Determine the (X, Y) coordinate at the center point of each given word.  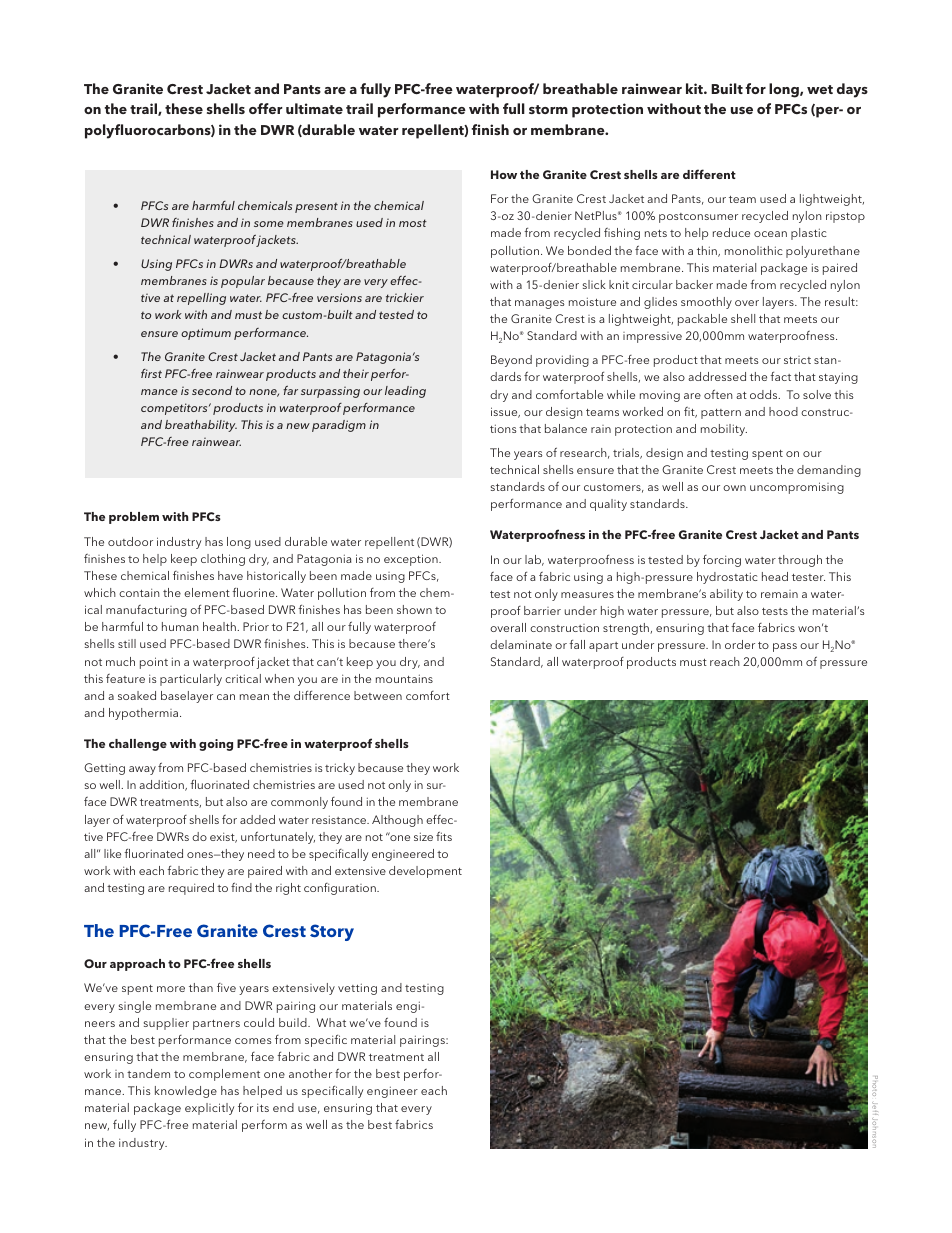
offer (266, 108)
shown (414, 609)
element (207, 592)
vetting (357, 989)
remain (779, 594)
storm (548, 109)
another (310, 1073)
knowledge (186, 1092)
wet (820, 89)
